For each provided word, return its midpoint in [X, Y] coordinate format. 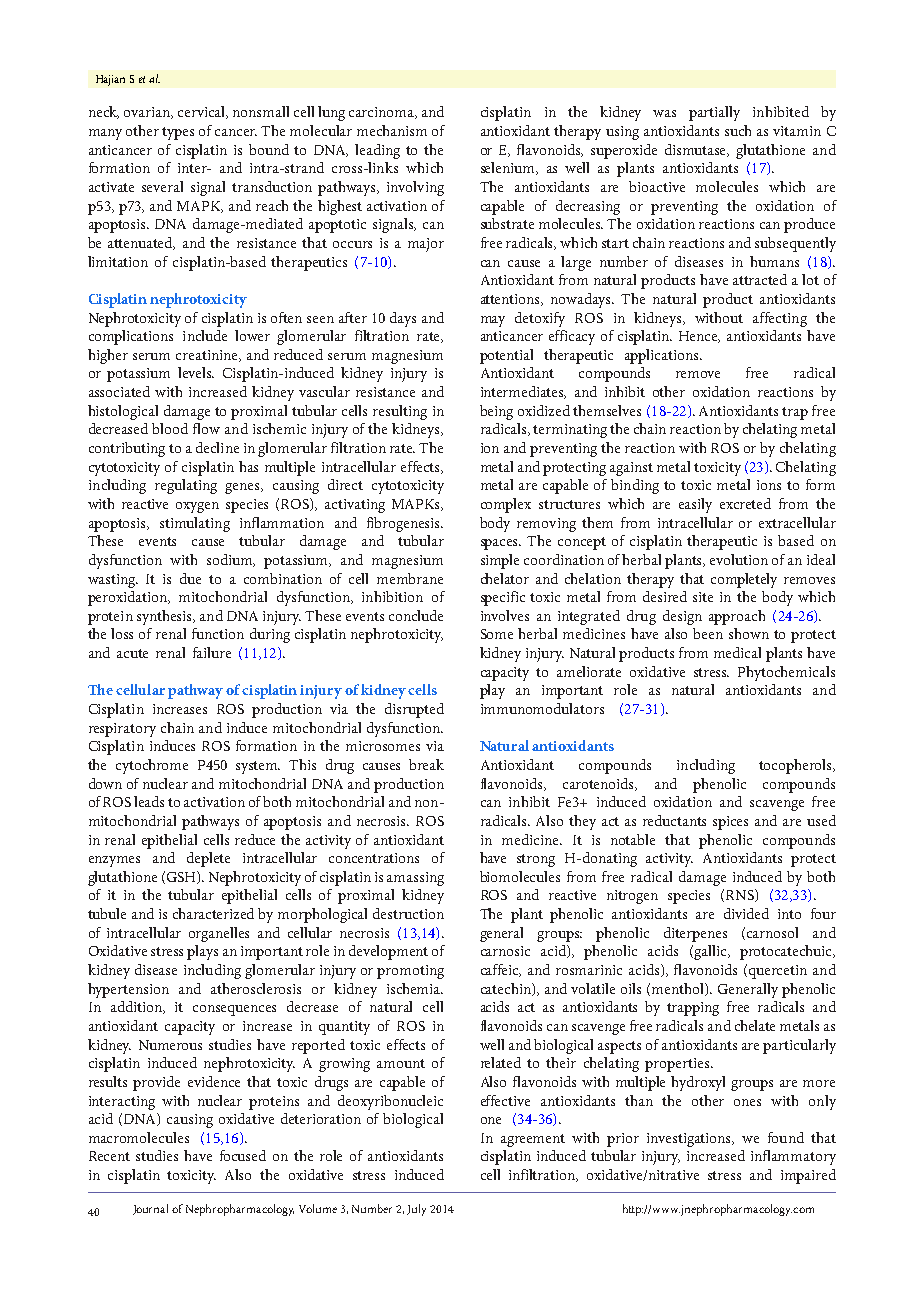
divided [746, 913]
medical [737, 652]
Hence [699, 337]
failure [212, 652]
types [178, 133]
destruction [408, 913]
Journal [150, 1209]
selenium [509, 168]
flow [206, 428]
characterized [213, 913]
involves [505, 615]
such [738, 130]
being [496, 412]
